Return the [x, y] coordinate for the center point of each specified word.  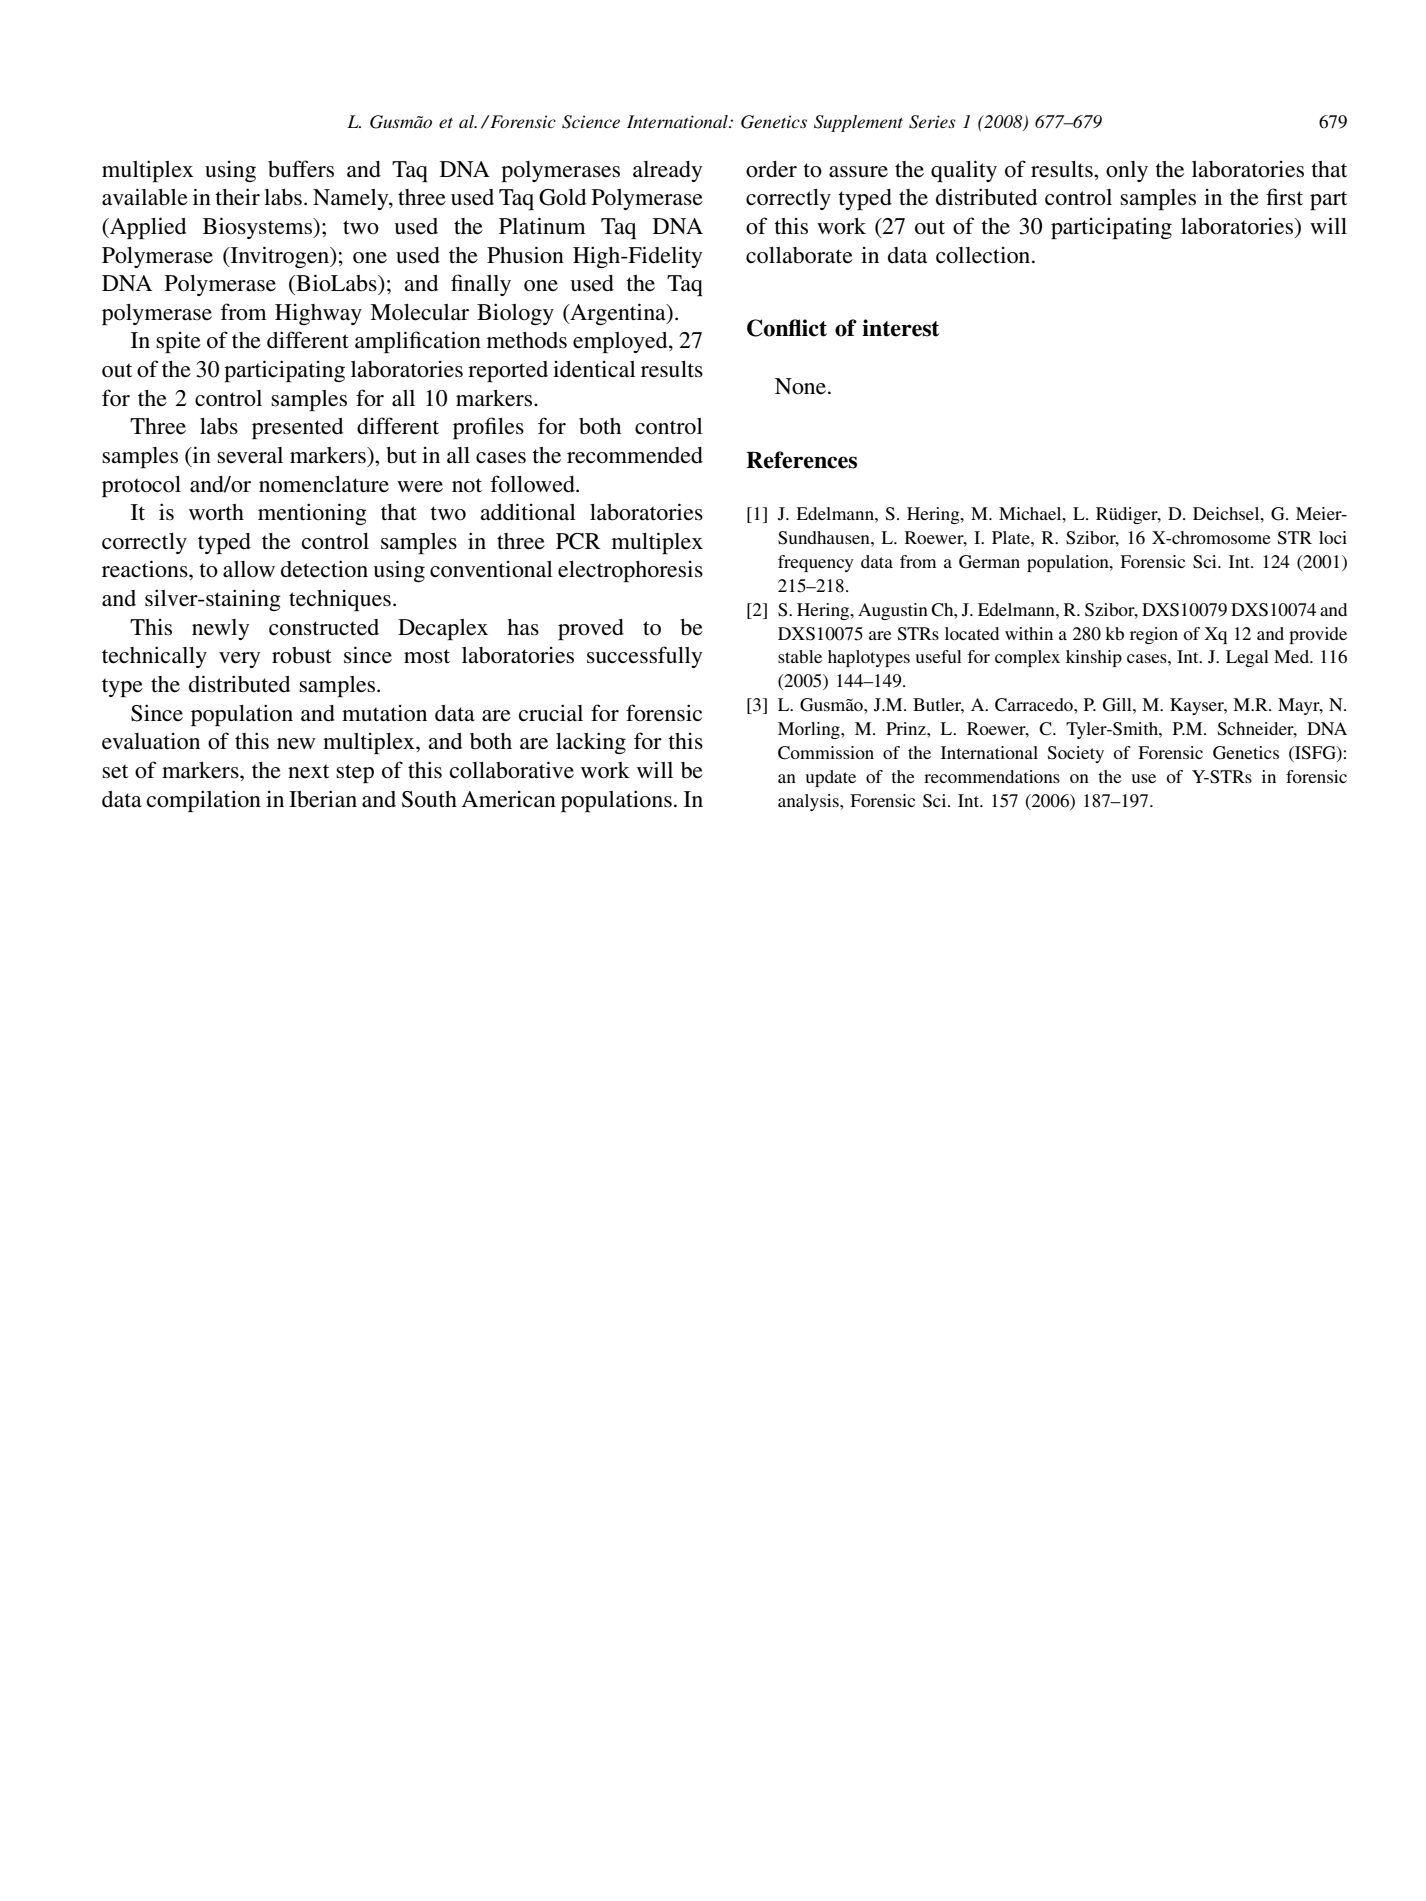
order [771, 169]
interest [900, 328]
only [1127, 171]
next [308, 771]
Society [1076, 754]
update [830, 778]
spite [178, 342]
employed [621, 342]
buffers [301, 169]
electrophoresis [630, 571]
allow [249, 569]
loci [1333, 537]
